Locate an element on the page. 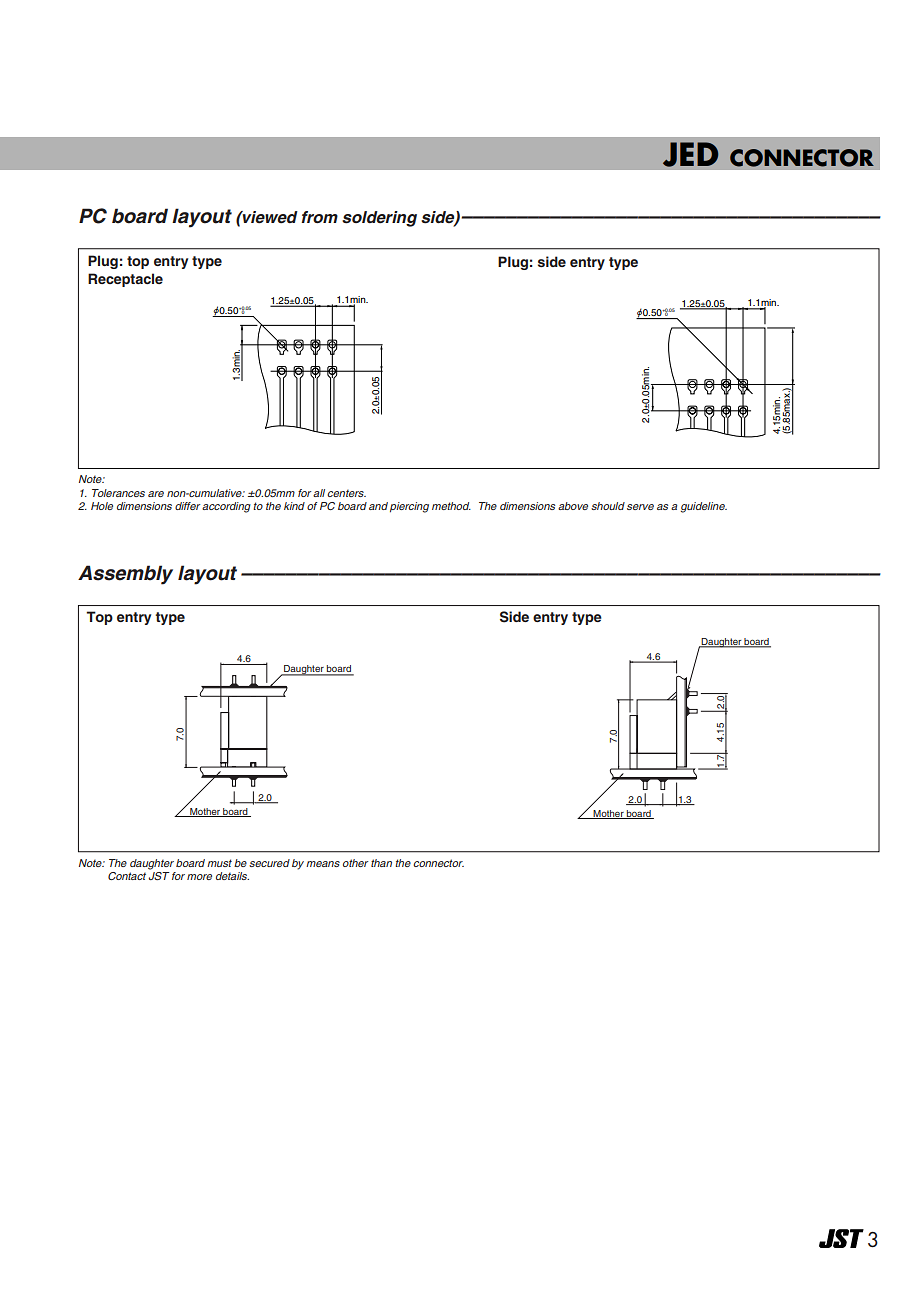 This document has height=1307, width=924. JST is located at coordinates (159, 874).
